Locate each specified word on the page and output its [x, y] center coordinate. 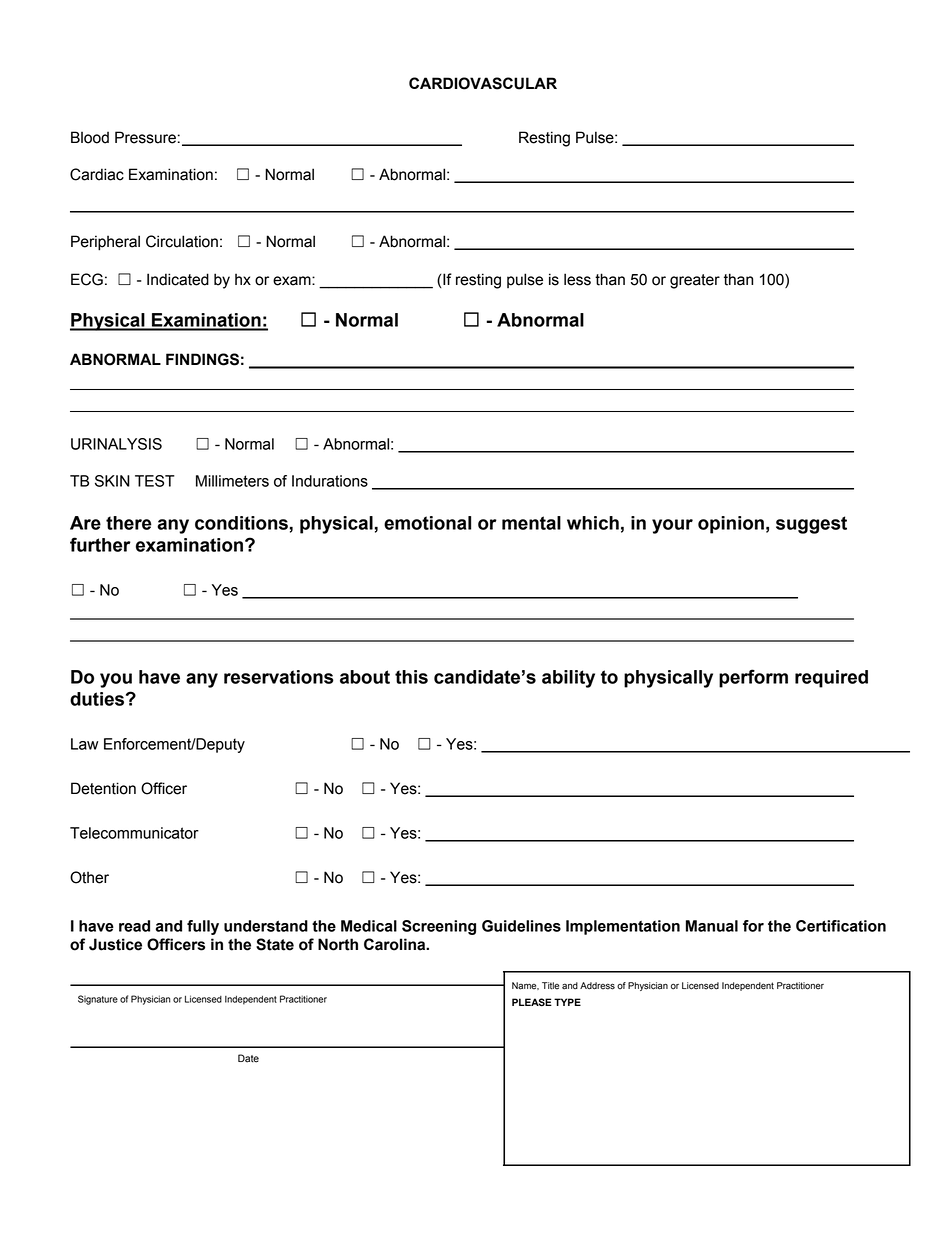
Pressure [145, 137]
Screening [439, 927]
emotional [427, 523]
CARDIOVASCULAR [483, 83]
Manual [712, 926]
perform [753, 678]
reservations [279, 677]
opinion [731, 525]
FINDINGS [202, 359]
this [411, 677]
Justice [115, 944]
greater [695, 281]
